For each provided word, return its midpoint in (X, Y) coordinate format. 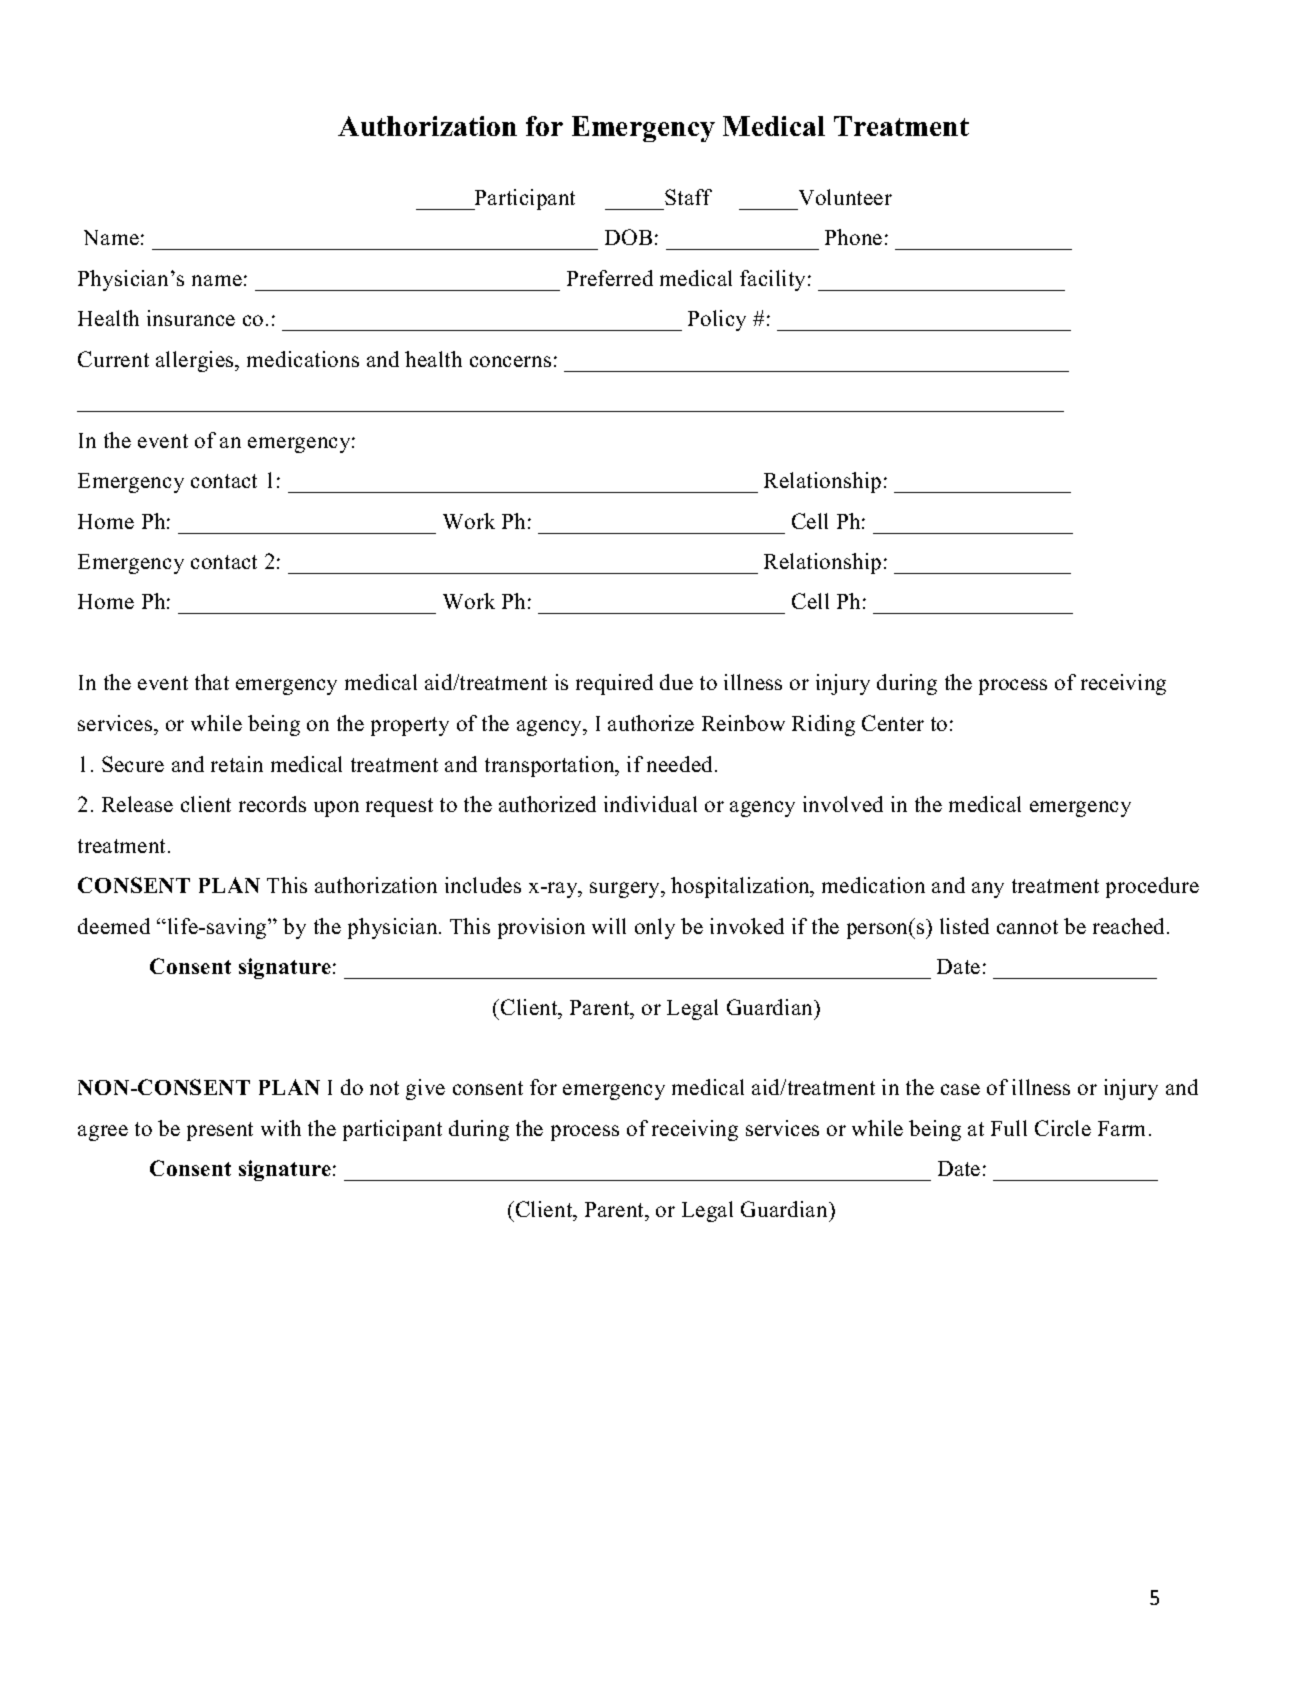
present (220, 1131)
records (272, 804)
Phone (853, 237)
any (988, 890)
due (676, 682)
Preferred (610, 278)
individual (650, 804)
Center (893, 723)
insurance (191, 318)
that (212, 682)
